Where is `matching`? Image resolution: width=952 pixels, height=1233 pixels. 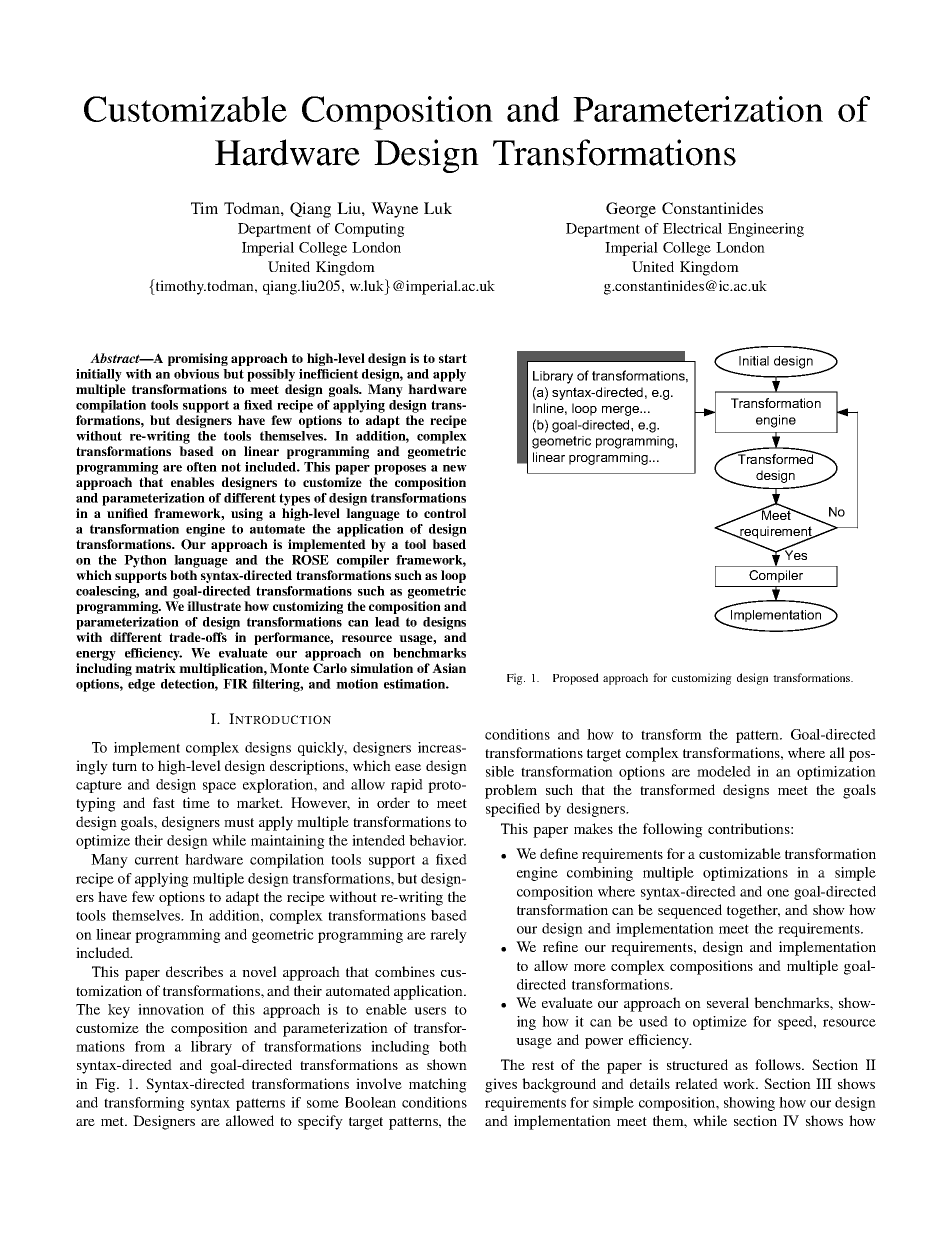 matching is located at coordinates (438, 1085).
